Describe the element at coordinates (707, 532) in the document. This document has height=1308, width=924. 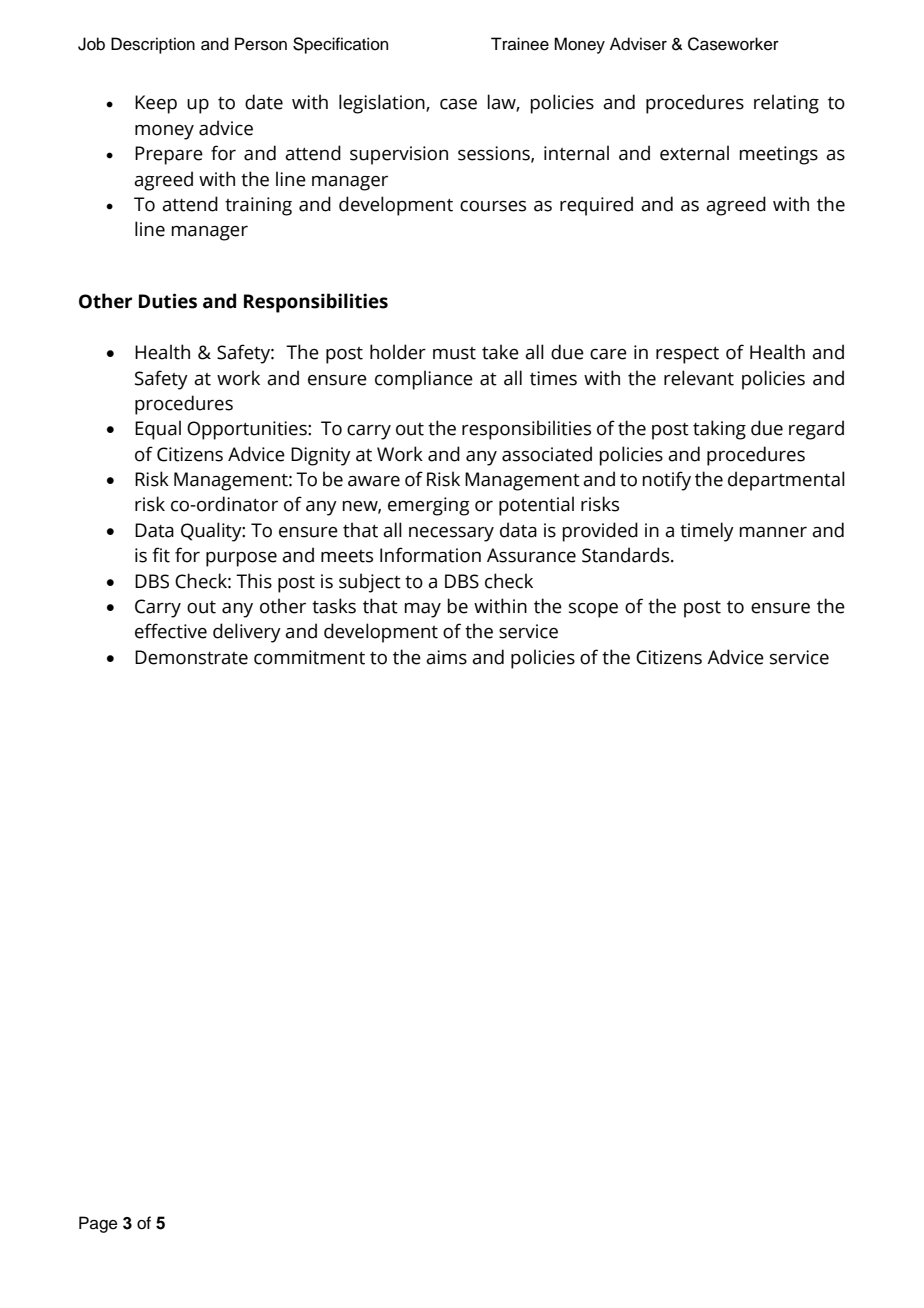
I see `timely` at that location.
